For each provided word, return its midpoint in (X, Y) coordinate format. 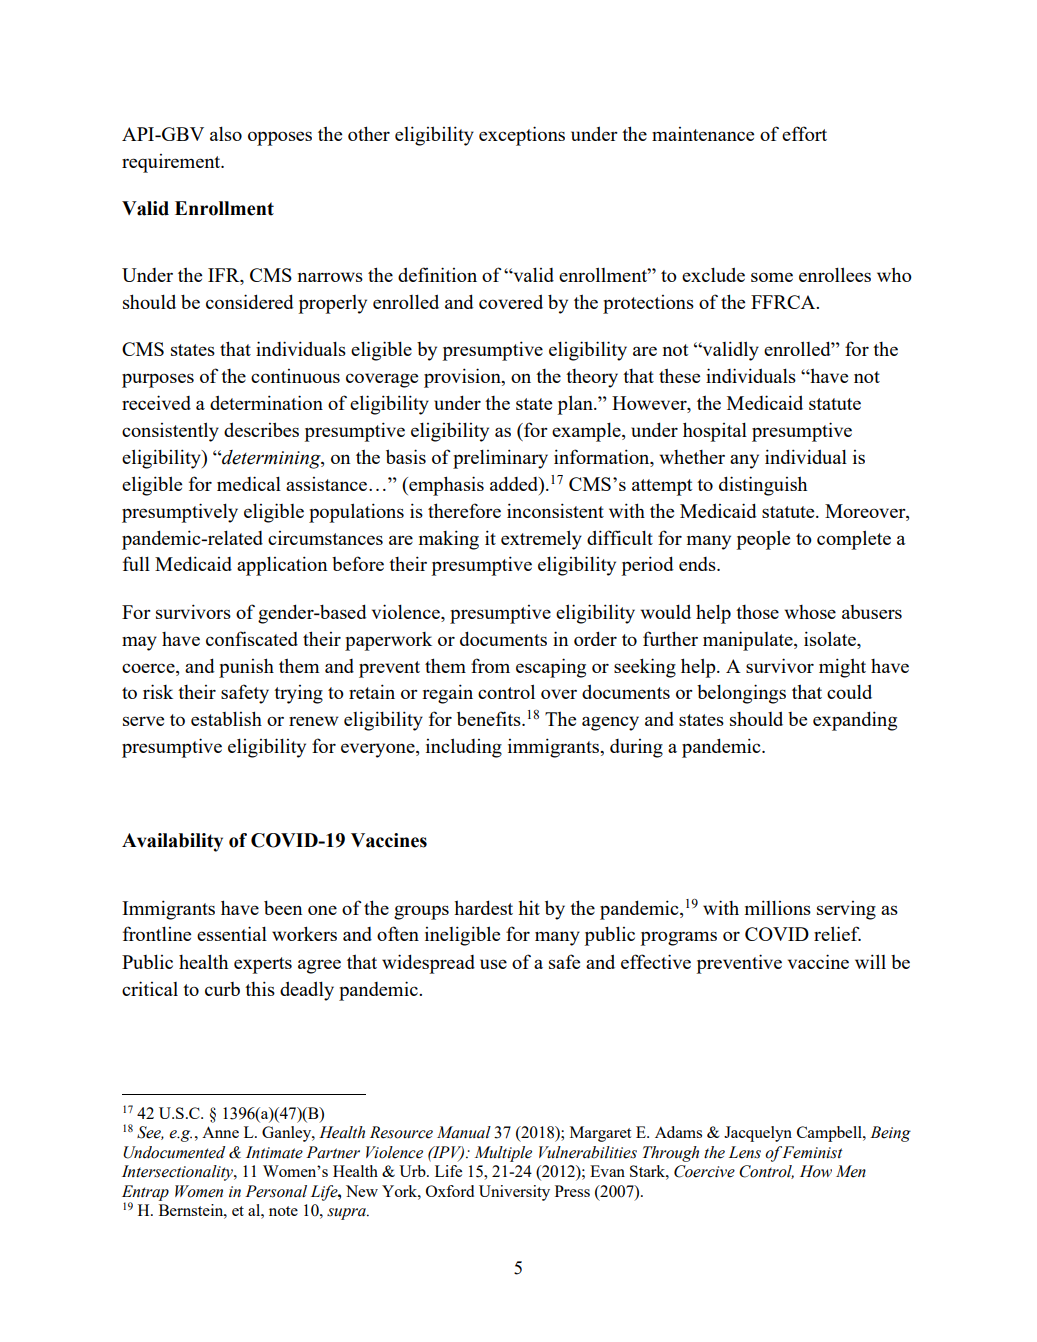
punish (246, 668)
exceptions (522, 136)
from (490, 665)
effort (804, 133)
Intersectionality (178, 1173)
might (842, 668)
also (226, 133)
